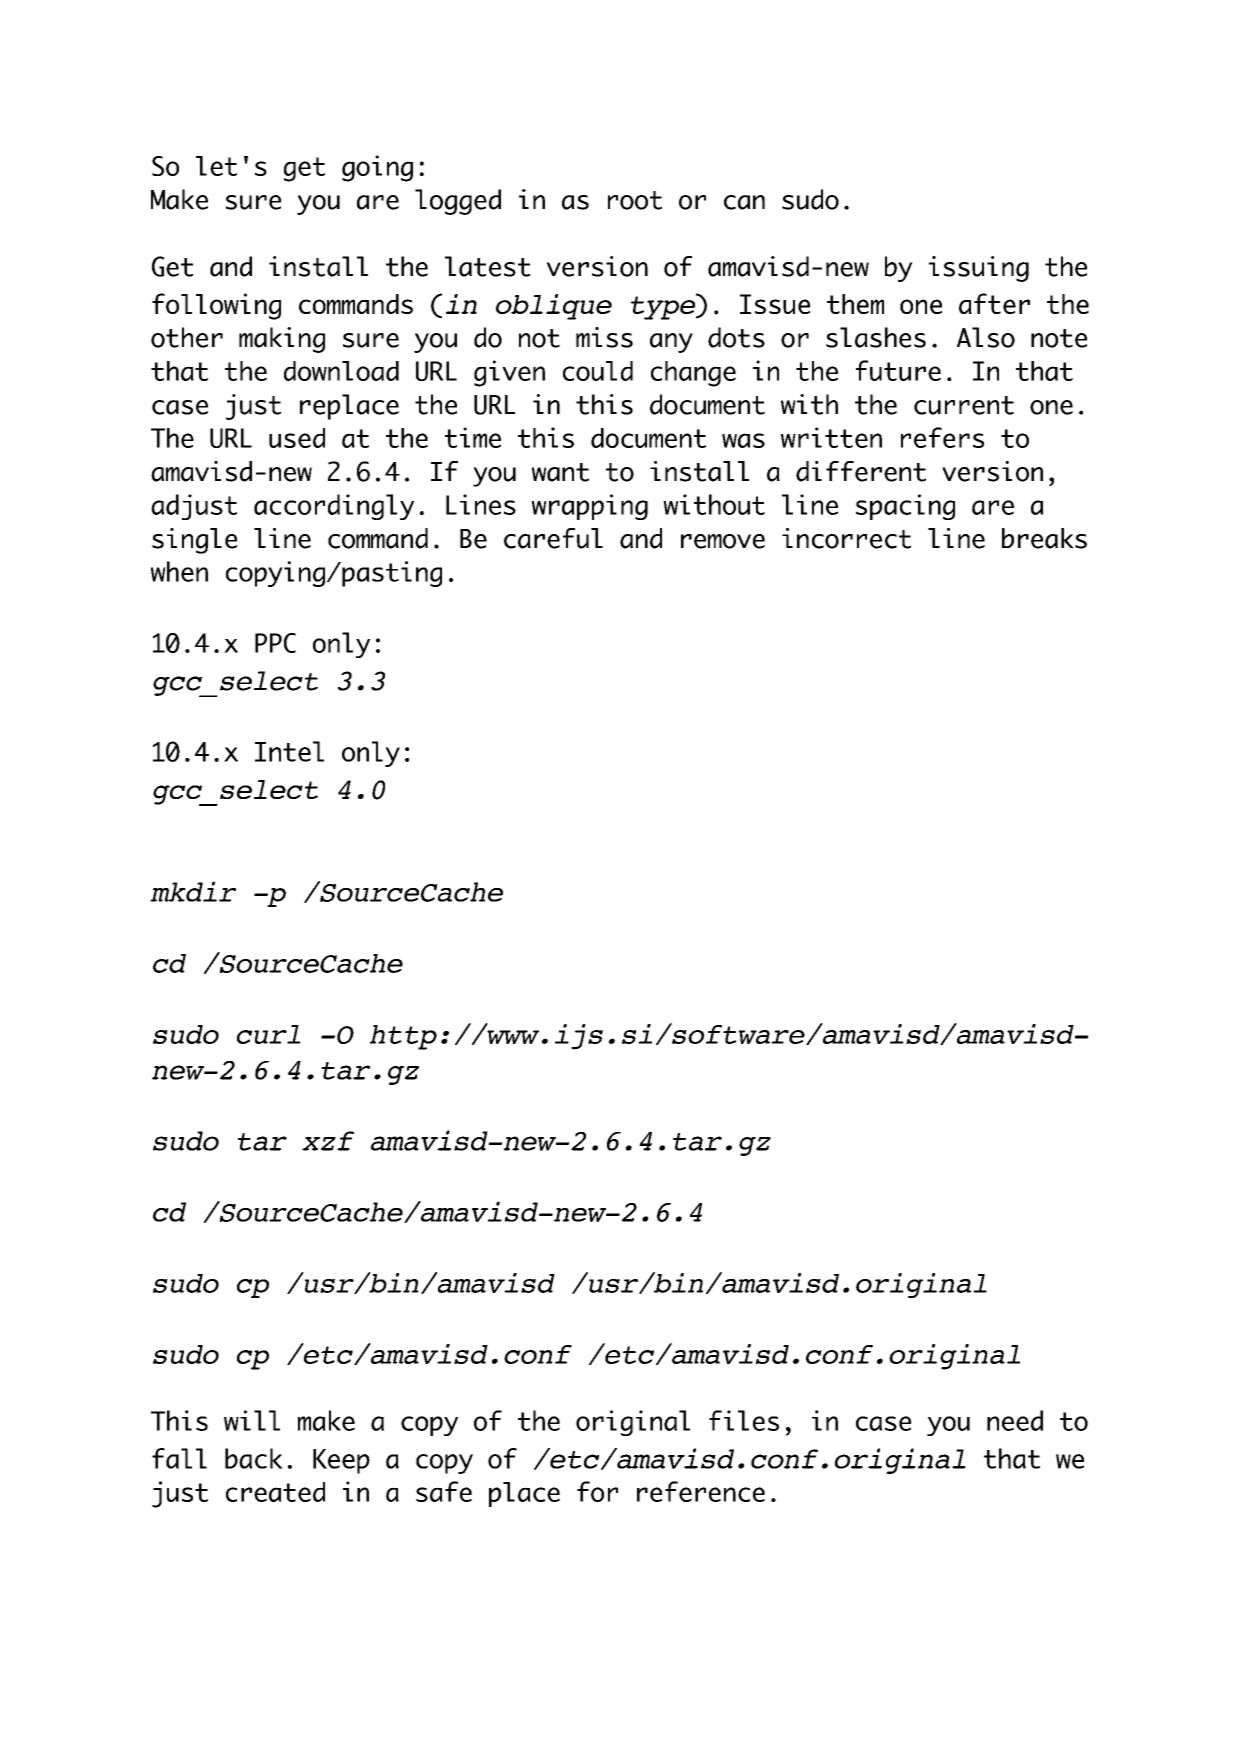 This image has height=1761, width=1244. What do you see at coordinates (553, 538) in the image?
I see `careful` at bounding box center [553, 538].
